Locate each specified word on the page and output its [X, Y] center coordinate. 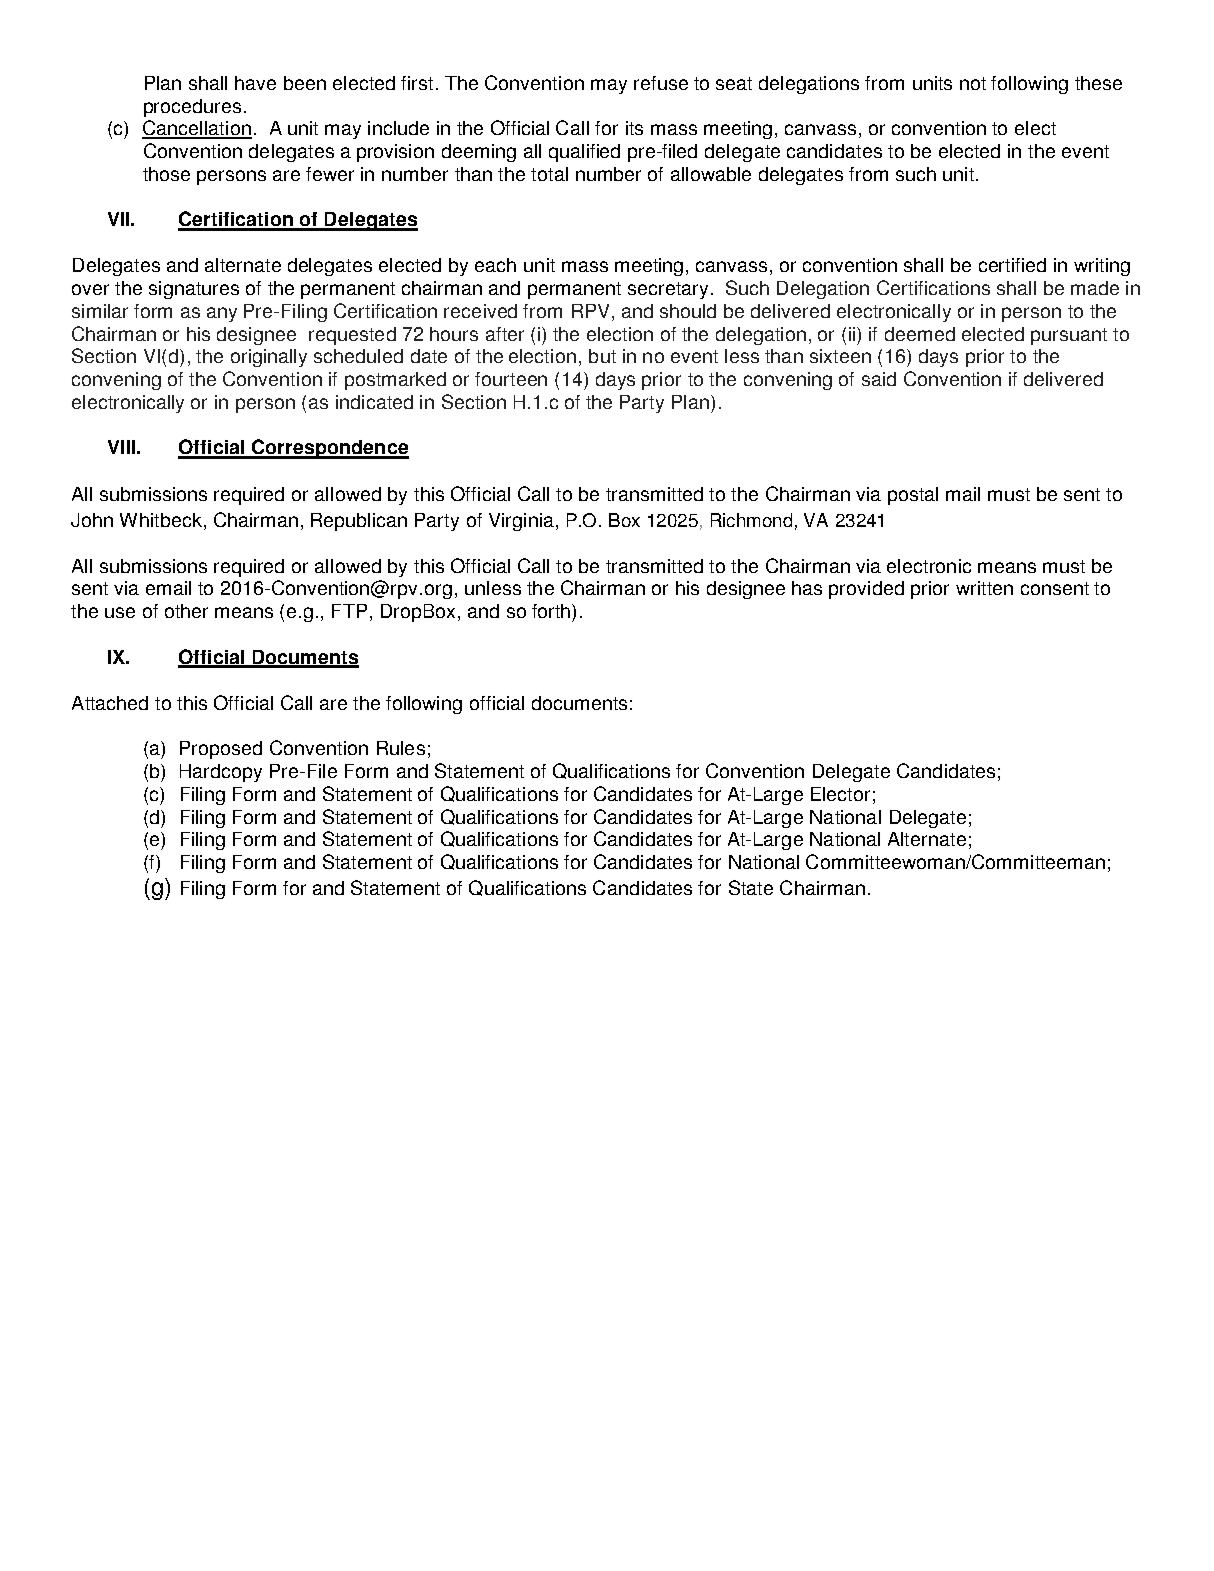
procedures [192, 108]
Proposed [221, 750]
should [688, 311]
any [222, 314]
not [973, 83]
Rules [401, 748]
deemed [920, 334]
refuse [661, 83]
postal [913, 496]
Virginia [521, 522]
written [984, 588]
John [92, 520]
